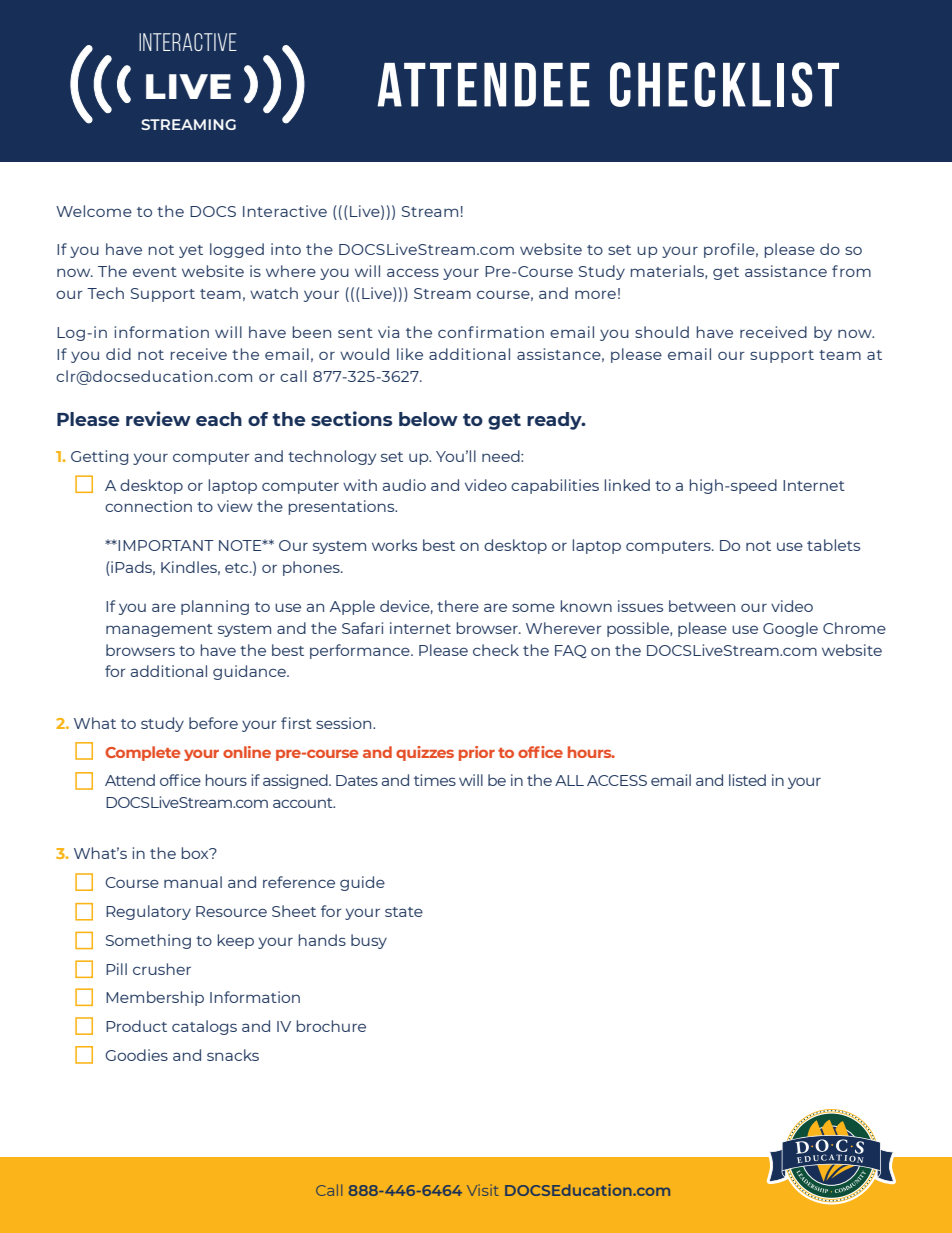 The width and height of the screenshot is (952, 1233). Describe the element at coordinates (790, 629) in the screenshot. I see `Google` at that location.
